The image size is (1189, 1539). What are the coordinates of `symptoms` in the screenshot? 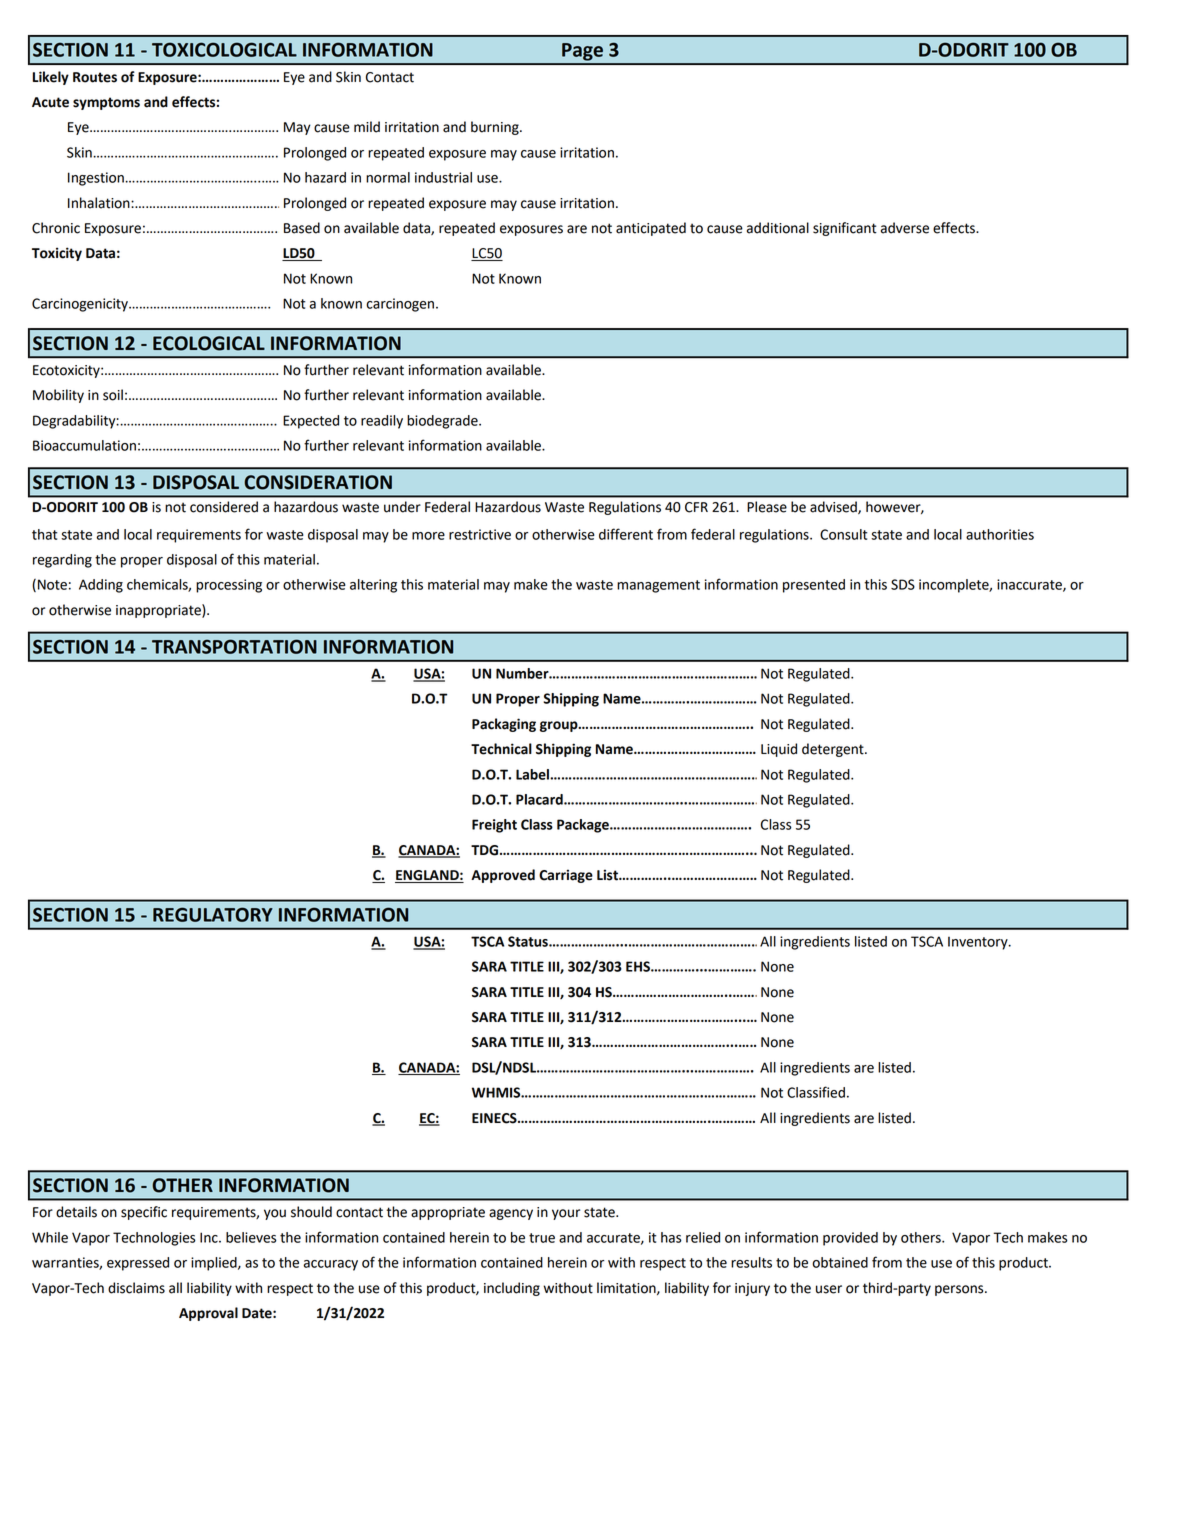 It's located at (106, 103).
